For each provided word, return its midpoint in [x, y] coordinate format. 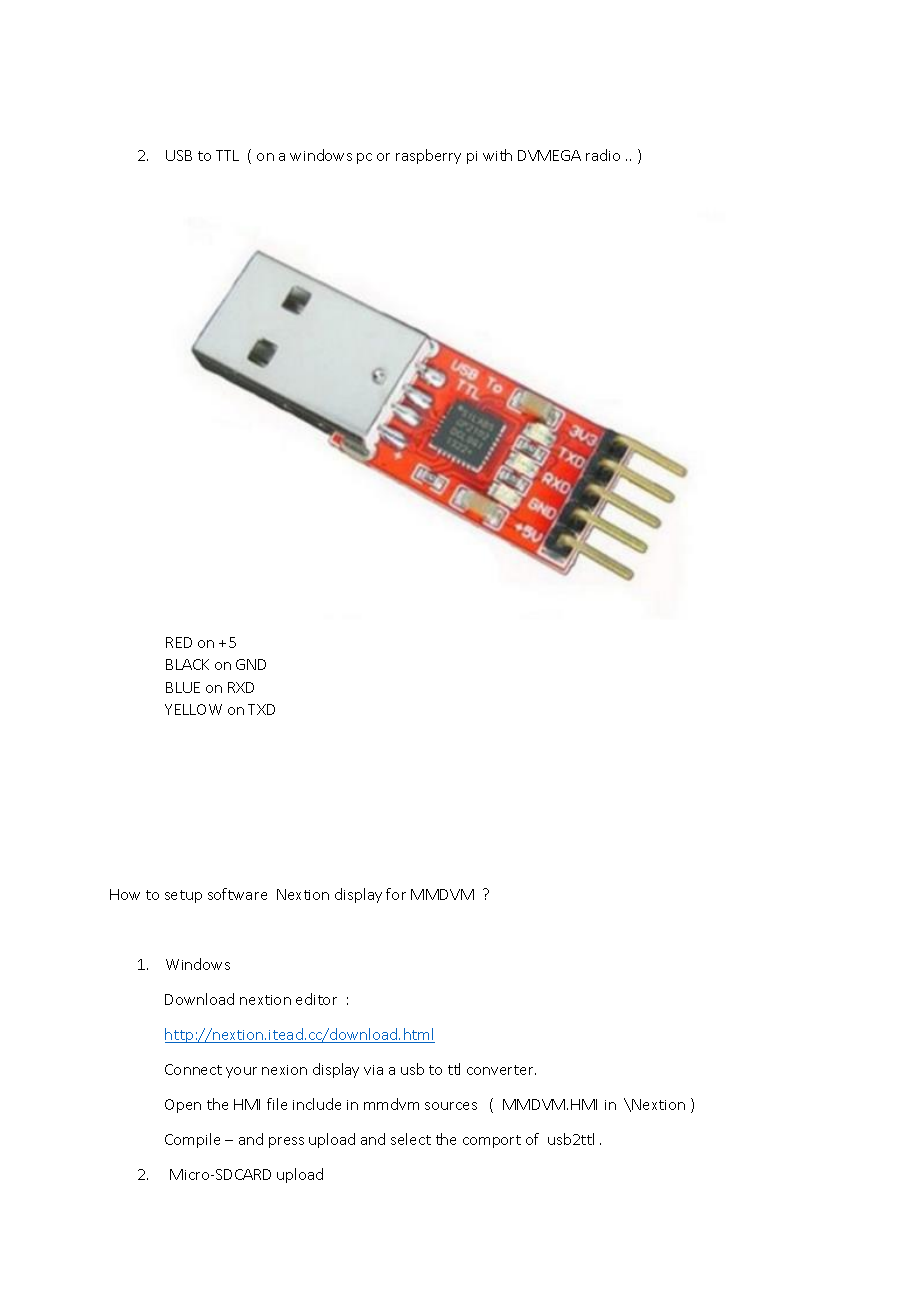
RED [179, 642]
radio [603, 155]
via [373, 1070]
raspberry [428, 156]
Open [183, 1106]
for [396, 894]
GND [251, 664]
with [497, 155]
